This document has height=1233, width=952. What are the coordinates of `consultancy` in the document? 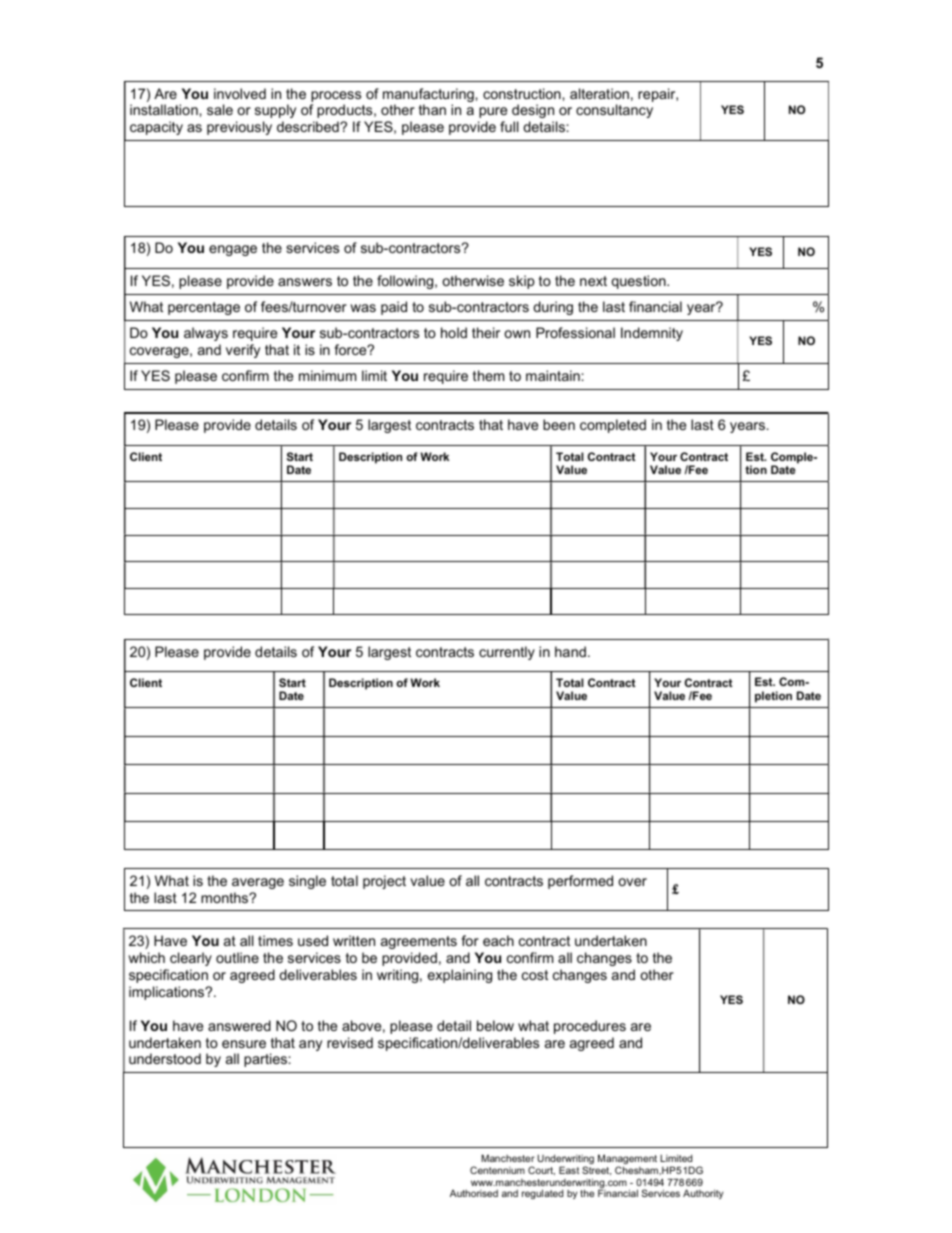 It's located at (614, 111).
